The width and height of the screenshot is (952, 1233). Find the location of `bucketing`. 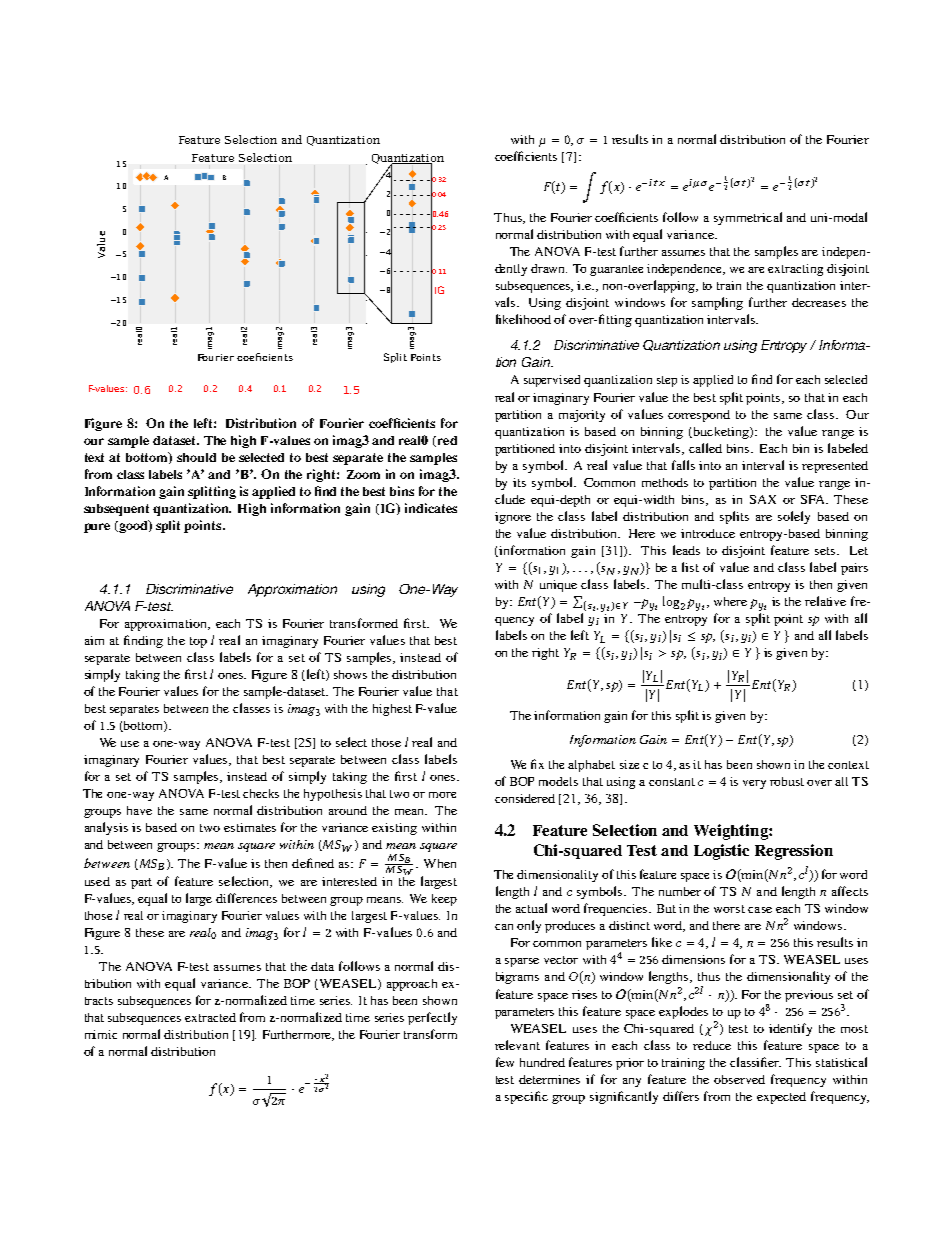

bucketing is located at coordinates (721, 433).
